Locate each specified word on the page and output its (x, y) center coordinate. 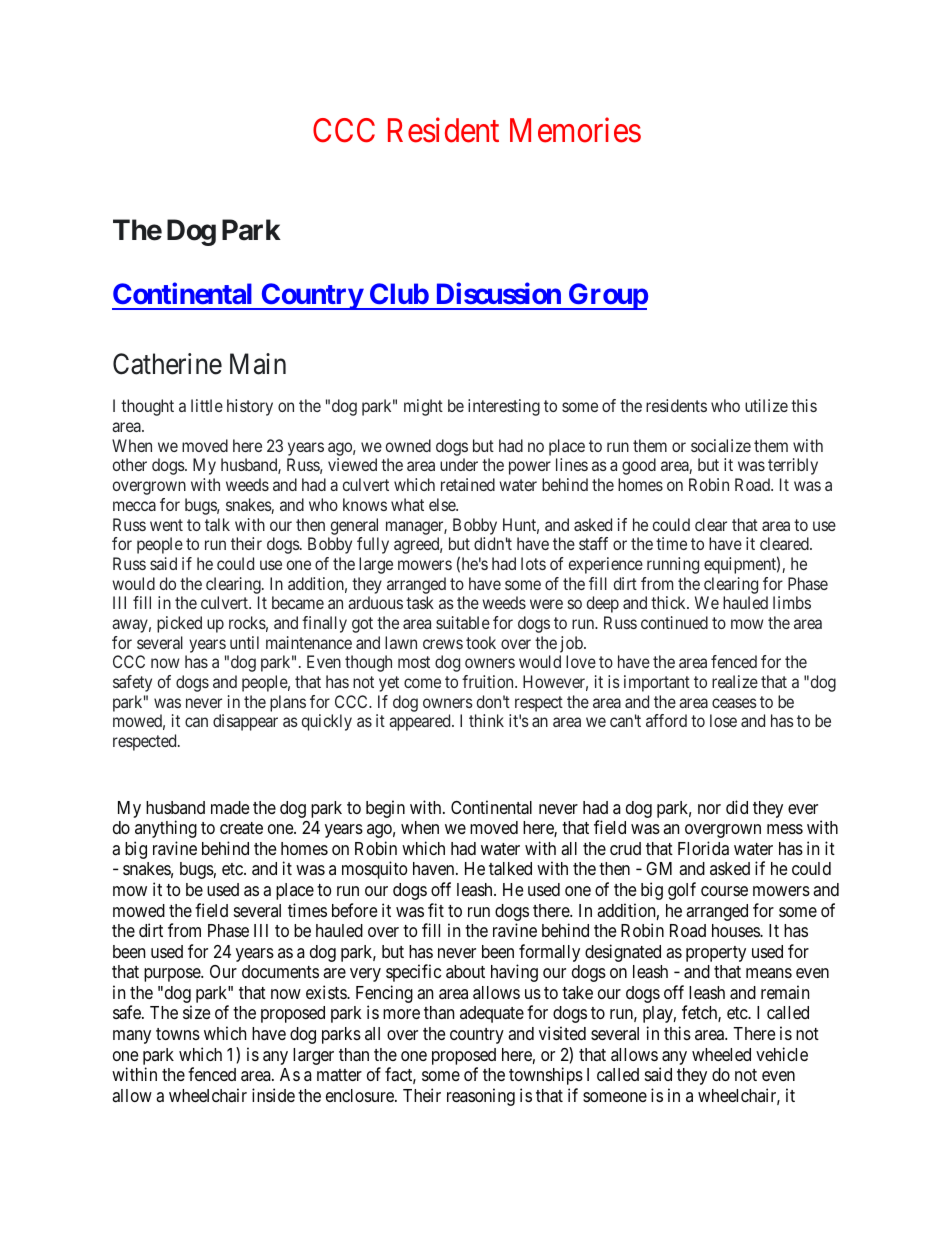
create (241, 828)
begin (385, 809)
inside (273, 1095)
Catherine (167, 364)
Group (607, 296)
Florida (703, 848)
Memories (575, 130)
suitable (463, 622)
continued (674, 622)
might (423, 407)
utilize (766, 405)
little (207, 405)
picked (179, 624)
